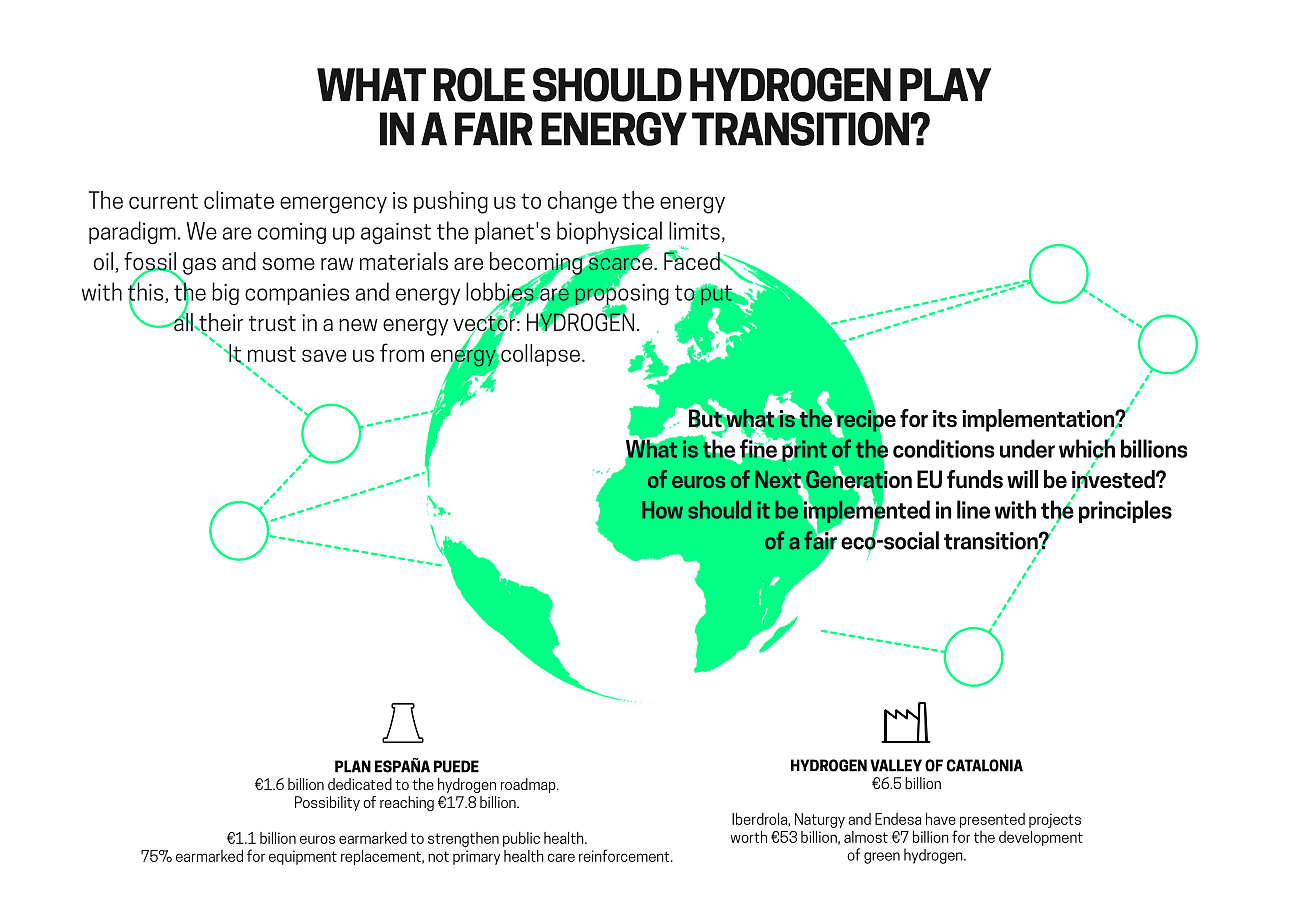  I want to click on equipment, so click(303, 857).
